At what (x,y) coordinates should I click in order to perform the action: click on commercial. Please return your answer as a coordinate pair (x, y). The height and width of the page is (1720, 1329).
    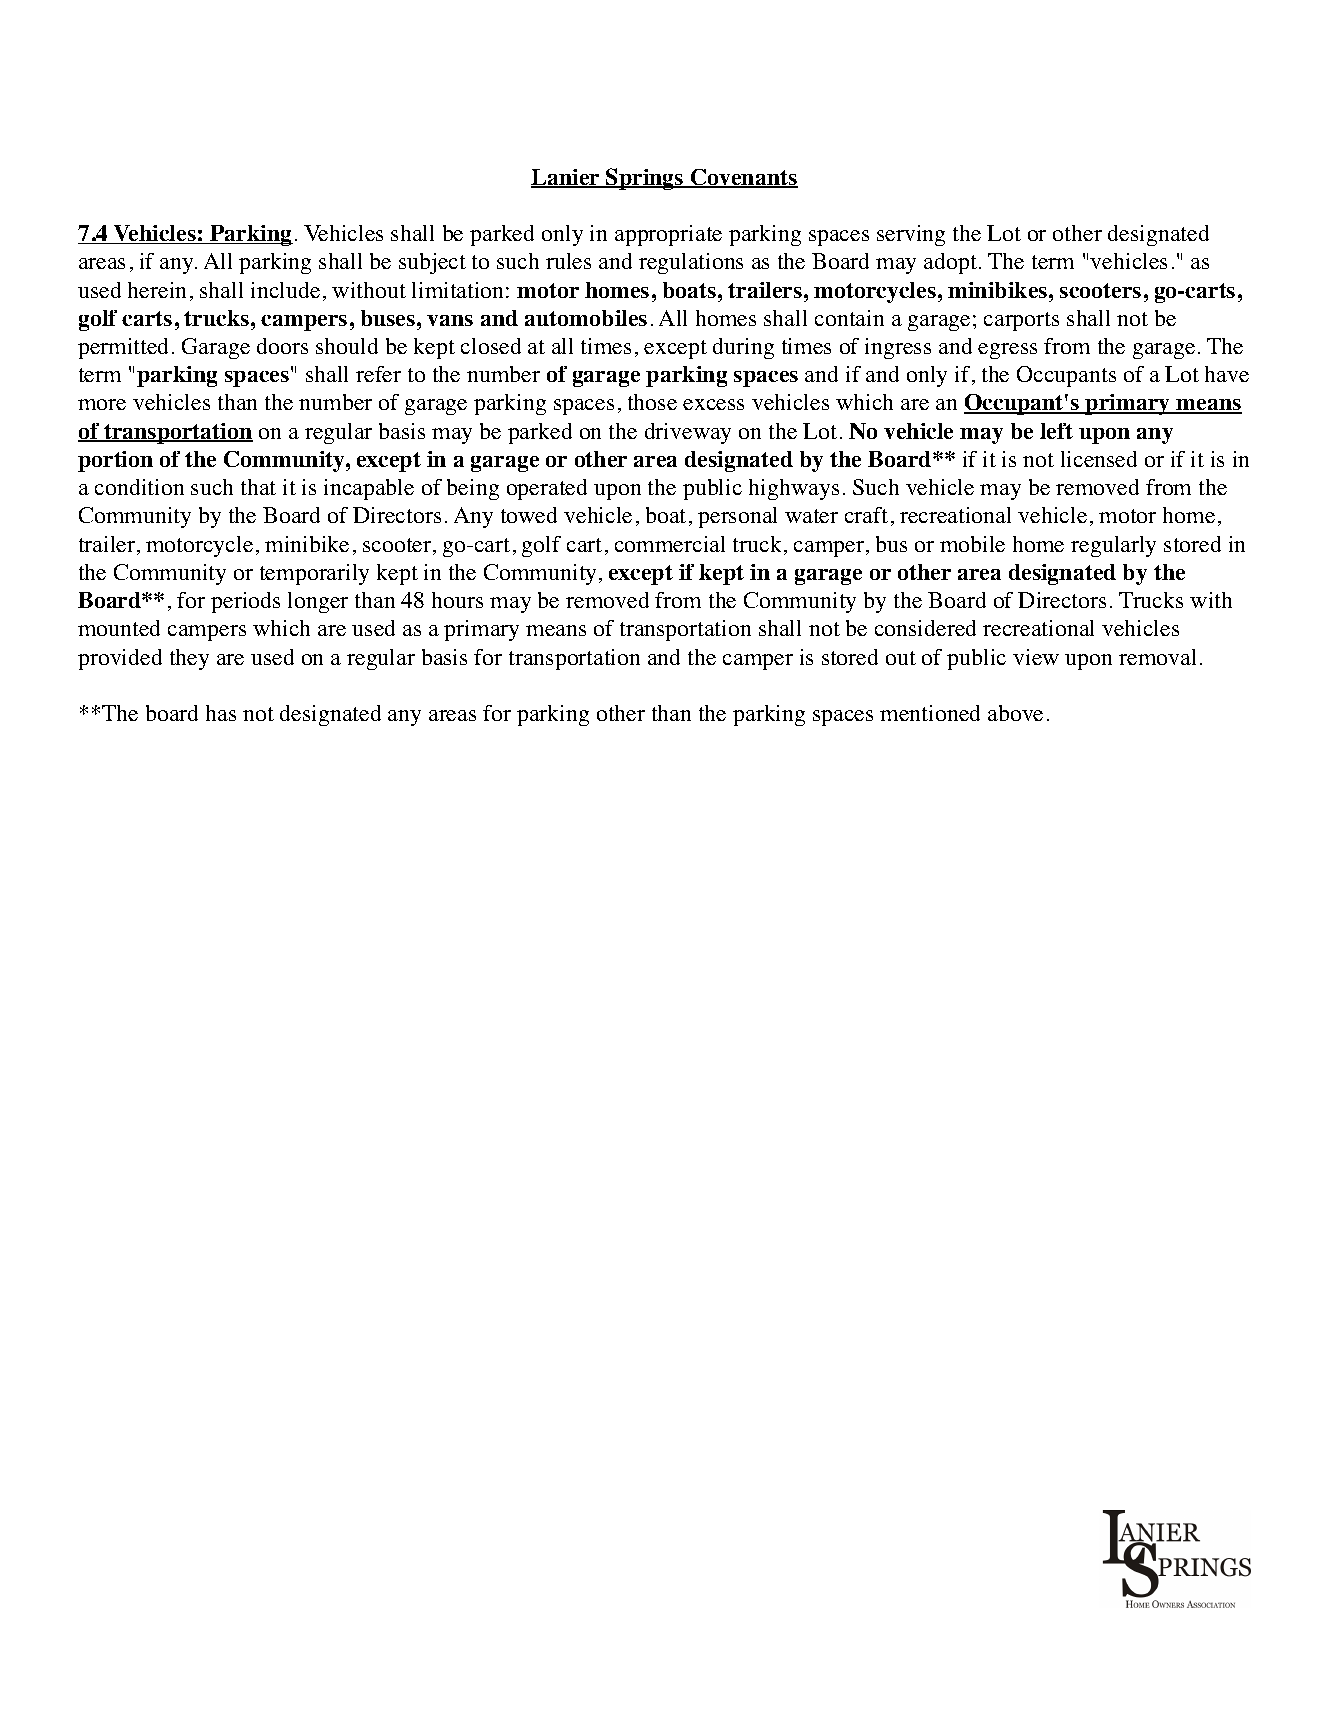
    Looking at the image, I should click on (670, 544).
